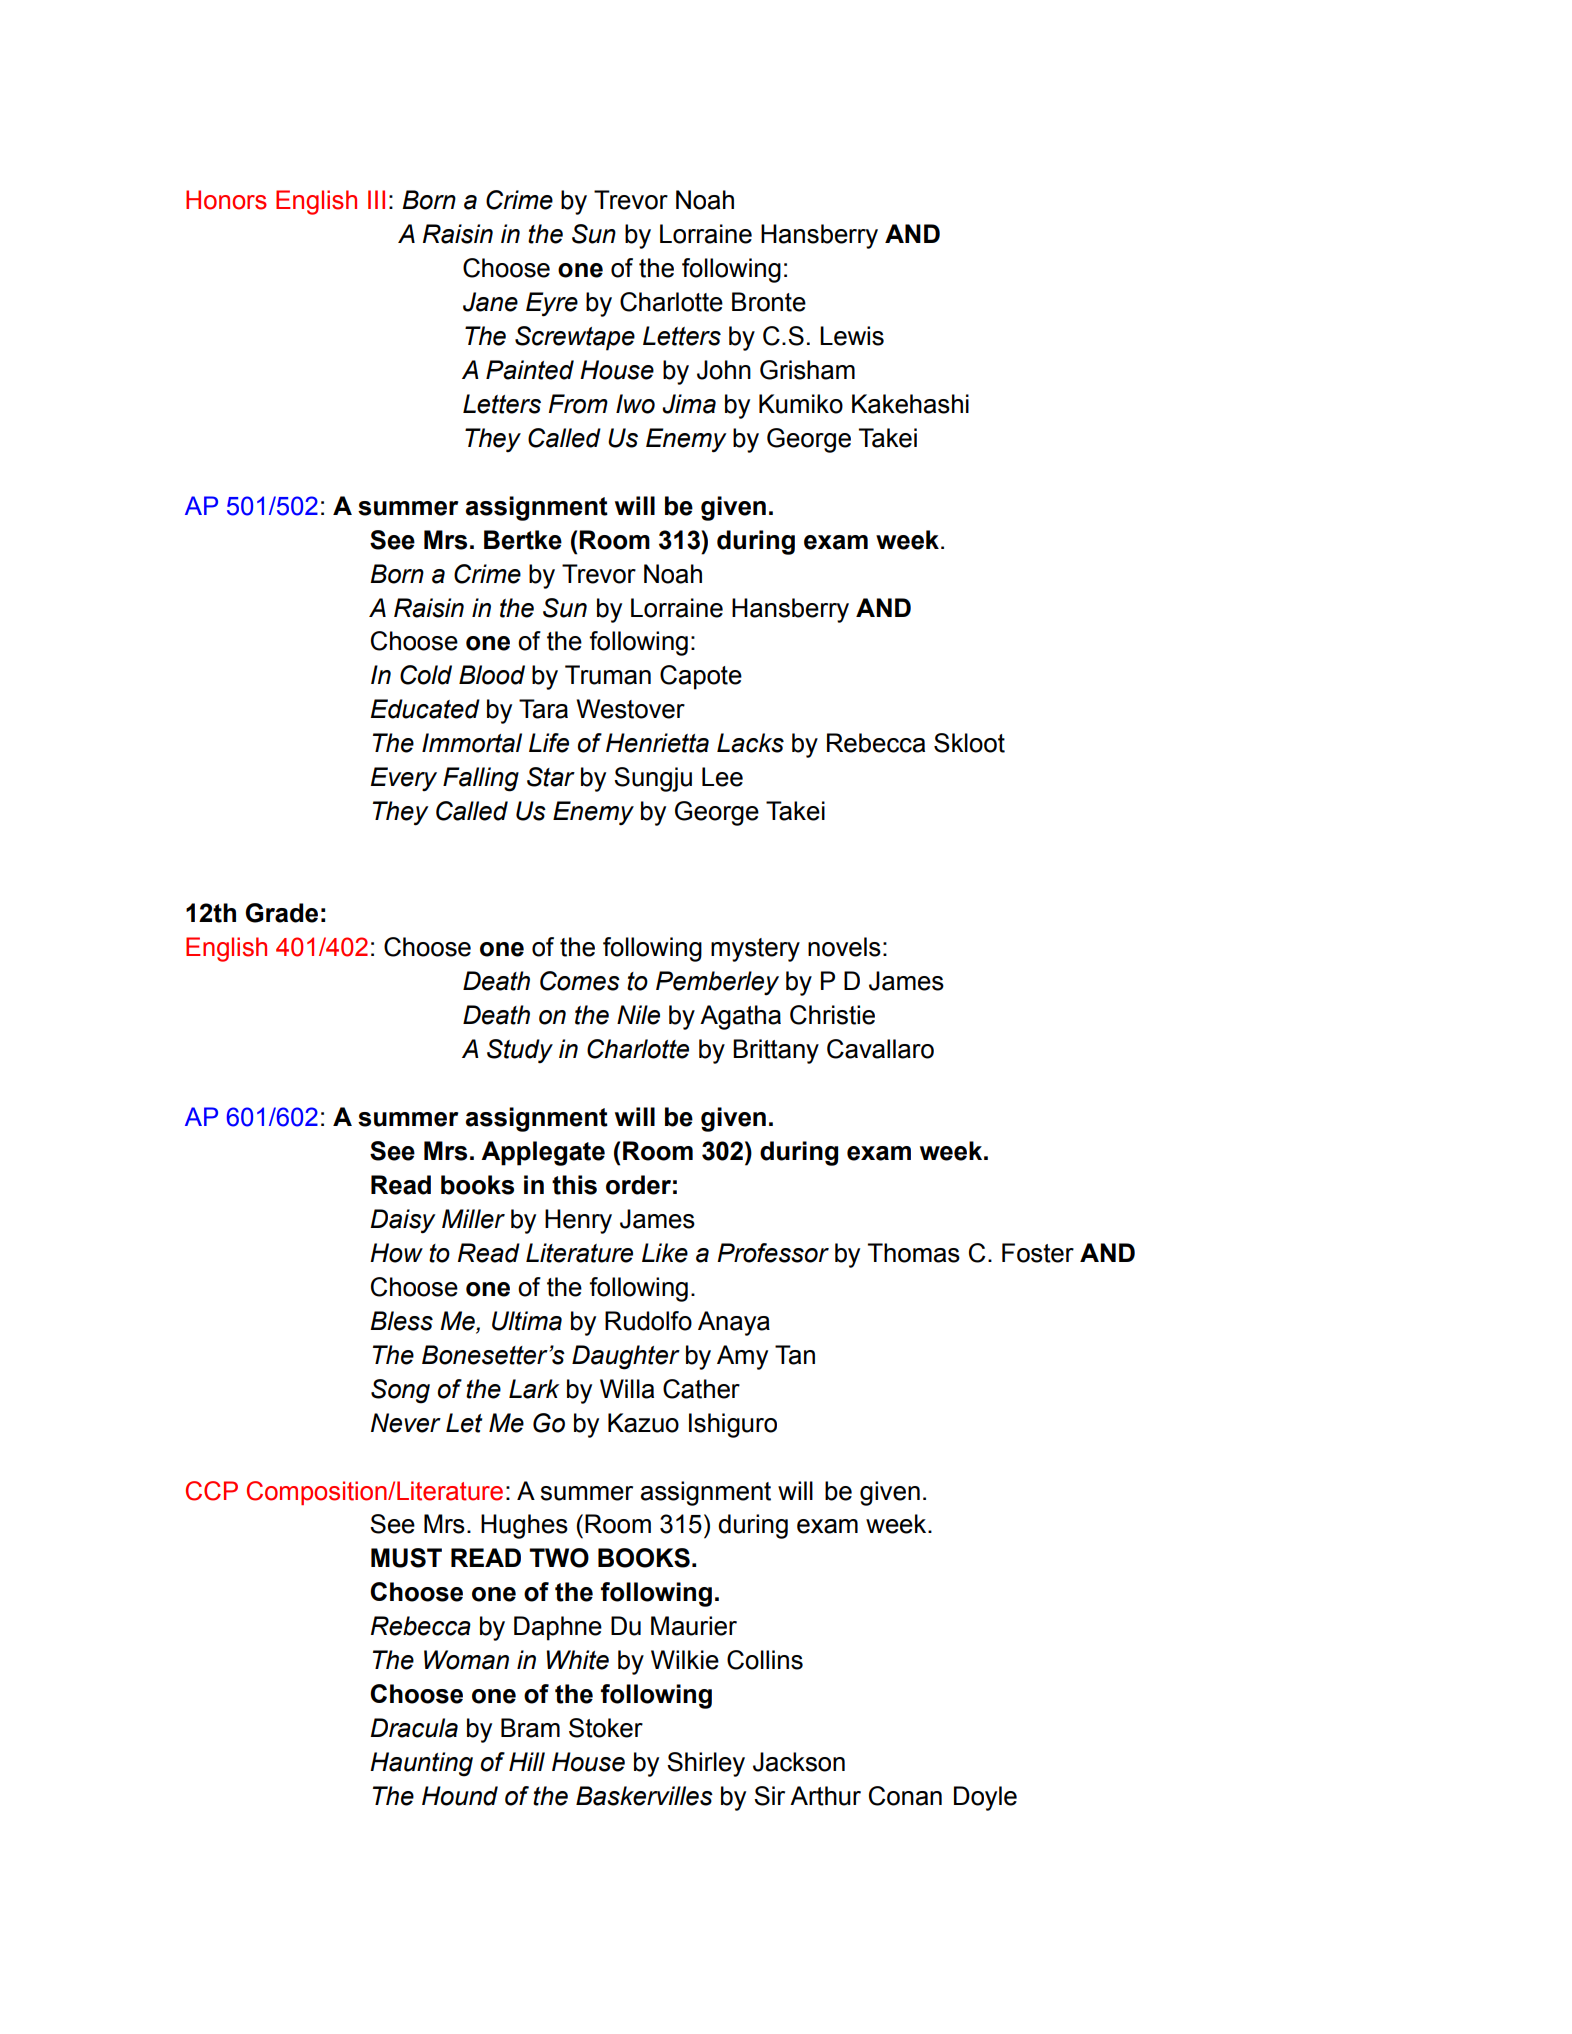 The width and height of the screenshot is (1572, 2034). What do you see at coordinates (552, 304) in the screenshot?
I see `Eyre` at bounding box center [552, 304].
